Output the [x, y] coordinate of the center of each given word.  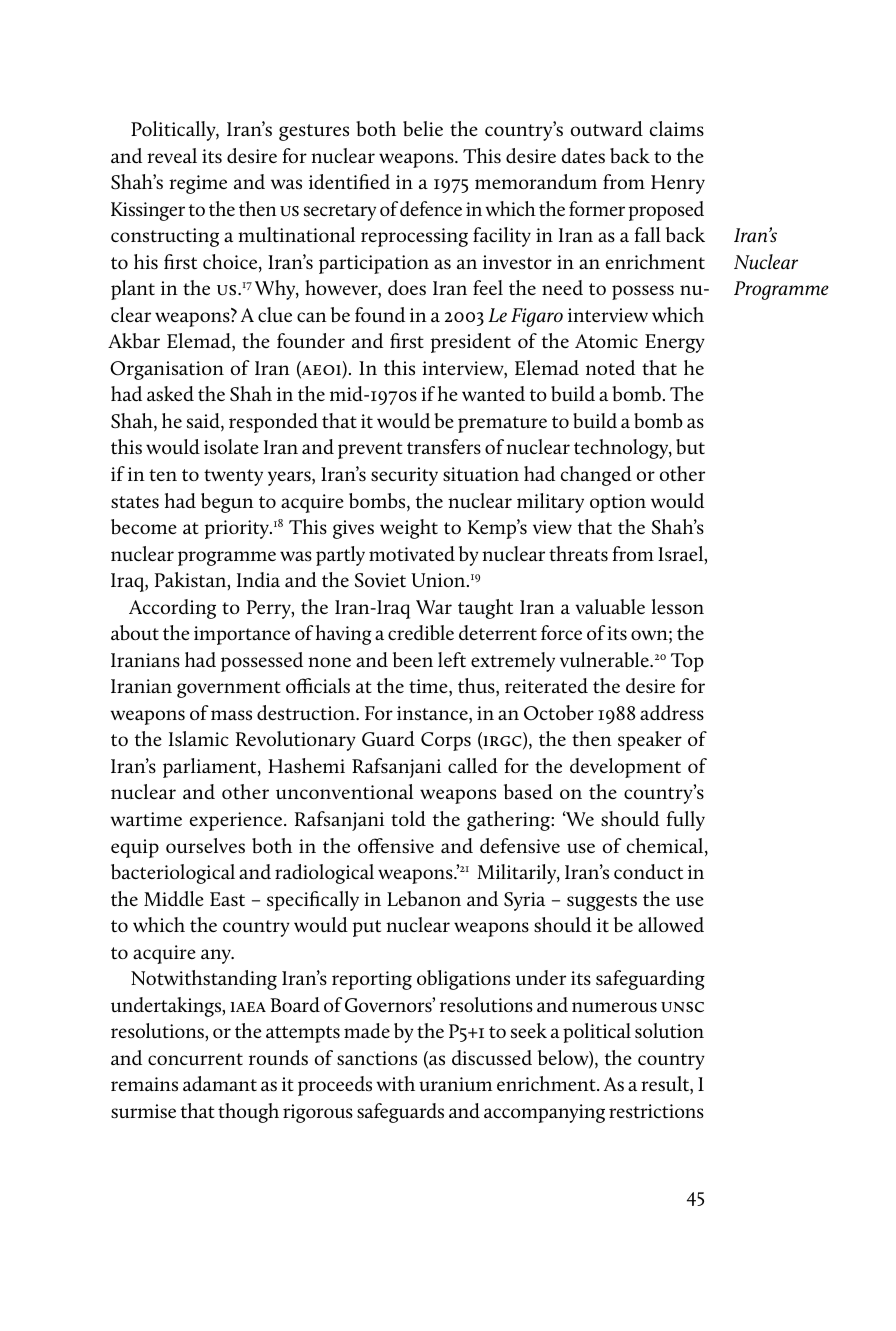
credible [421, 632]
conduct [648, 872]
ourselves [205, 846]
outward [607, 129]
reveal [172, 155]
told [408, 819]
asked [170, 394]
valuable [610, 607]
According [172, 609]
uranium [456, 1084]
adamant [220, 1084]
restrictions [656, 1111]
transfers [444, 447]
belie [423, 129]
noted [610, 367]
